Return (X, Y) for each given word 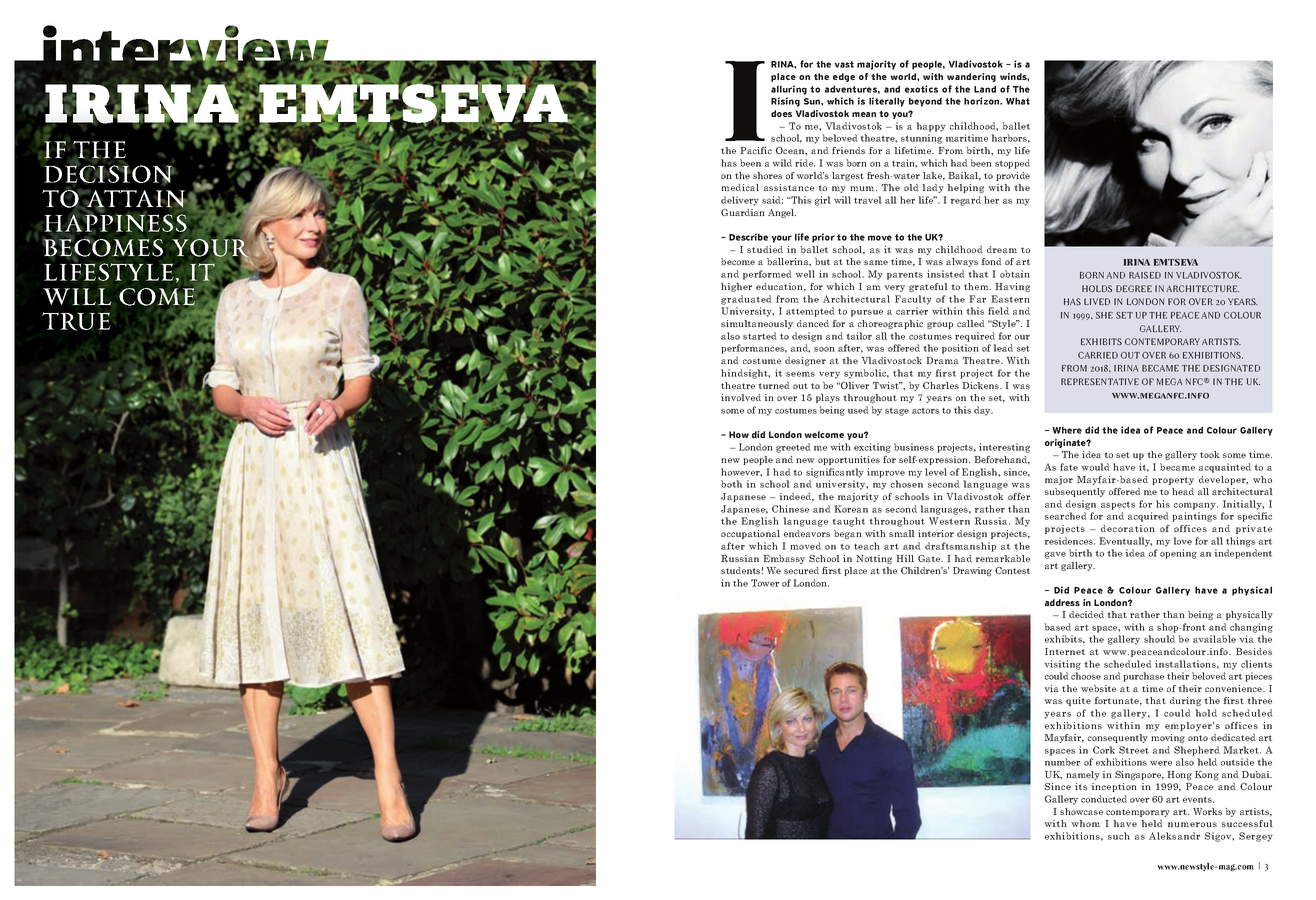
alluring (789, 90)
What (1018, 101)
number (1062, 762)
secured (801, 570)
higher (736, 287)
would (1095, 467)
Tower (765, 583)
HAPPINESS (116, 222)
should (1159, 639)
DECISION (110, 174)
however (741, 472)
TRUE (76, 321)
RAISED (1145, 275)
